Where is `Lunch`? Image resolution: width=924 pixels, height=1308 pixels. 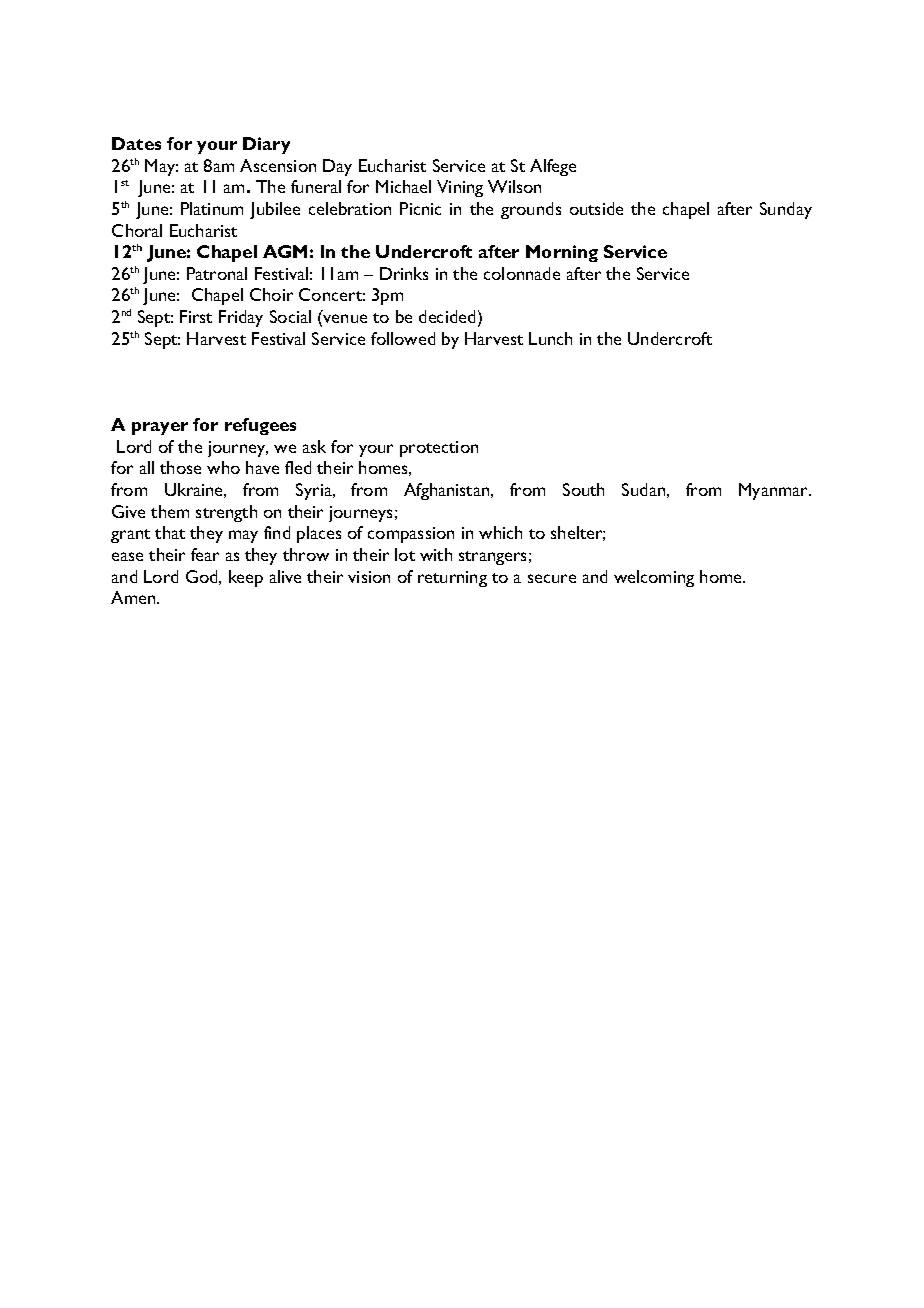 Lunch is located at coordinates (550, 338).
